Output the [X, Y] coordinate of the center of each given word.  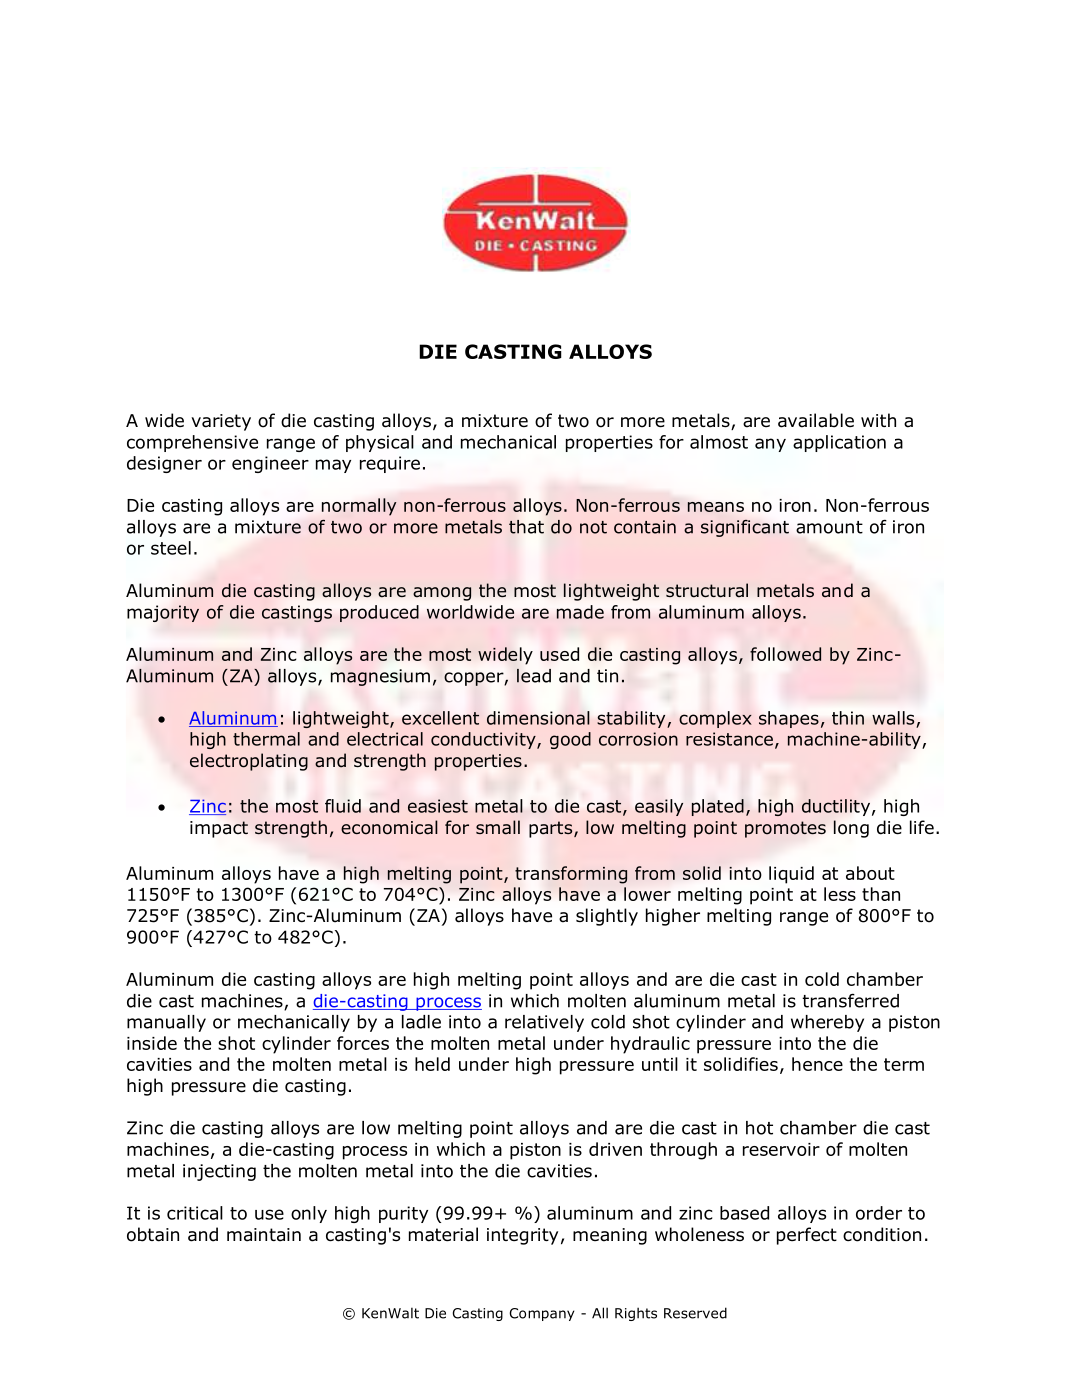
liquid [791, 875]
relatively [544, 1023]
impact [219, 829]
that [526, 527]
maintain [264, 1235]
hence [817, 1064]
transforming [571, 875]
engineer [270, 464]
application [839, 443]
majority [163, 613]
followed [785, 654]
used [559, 654]
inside [152, 1043]
